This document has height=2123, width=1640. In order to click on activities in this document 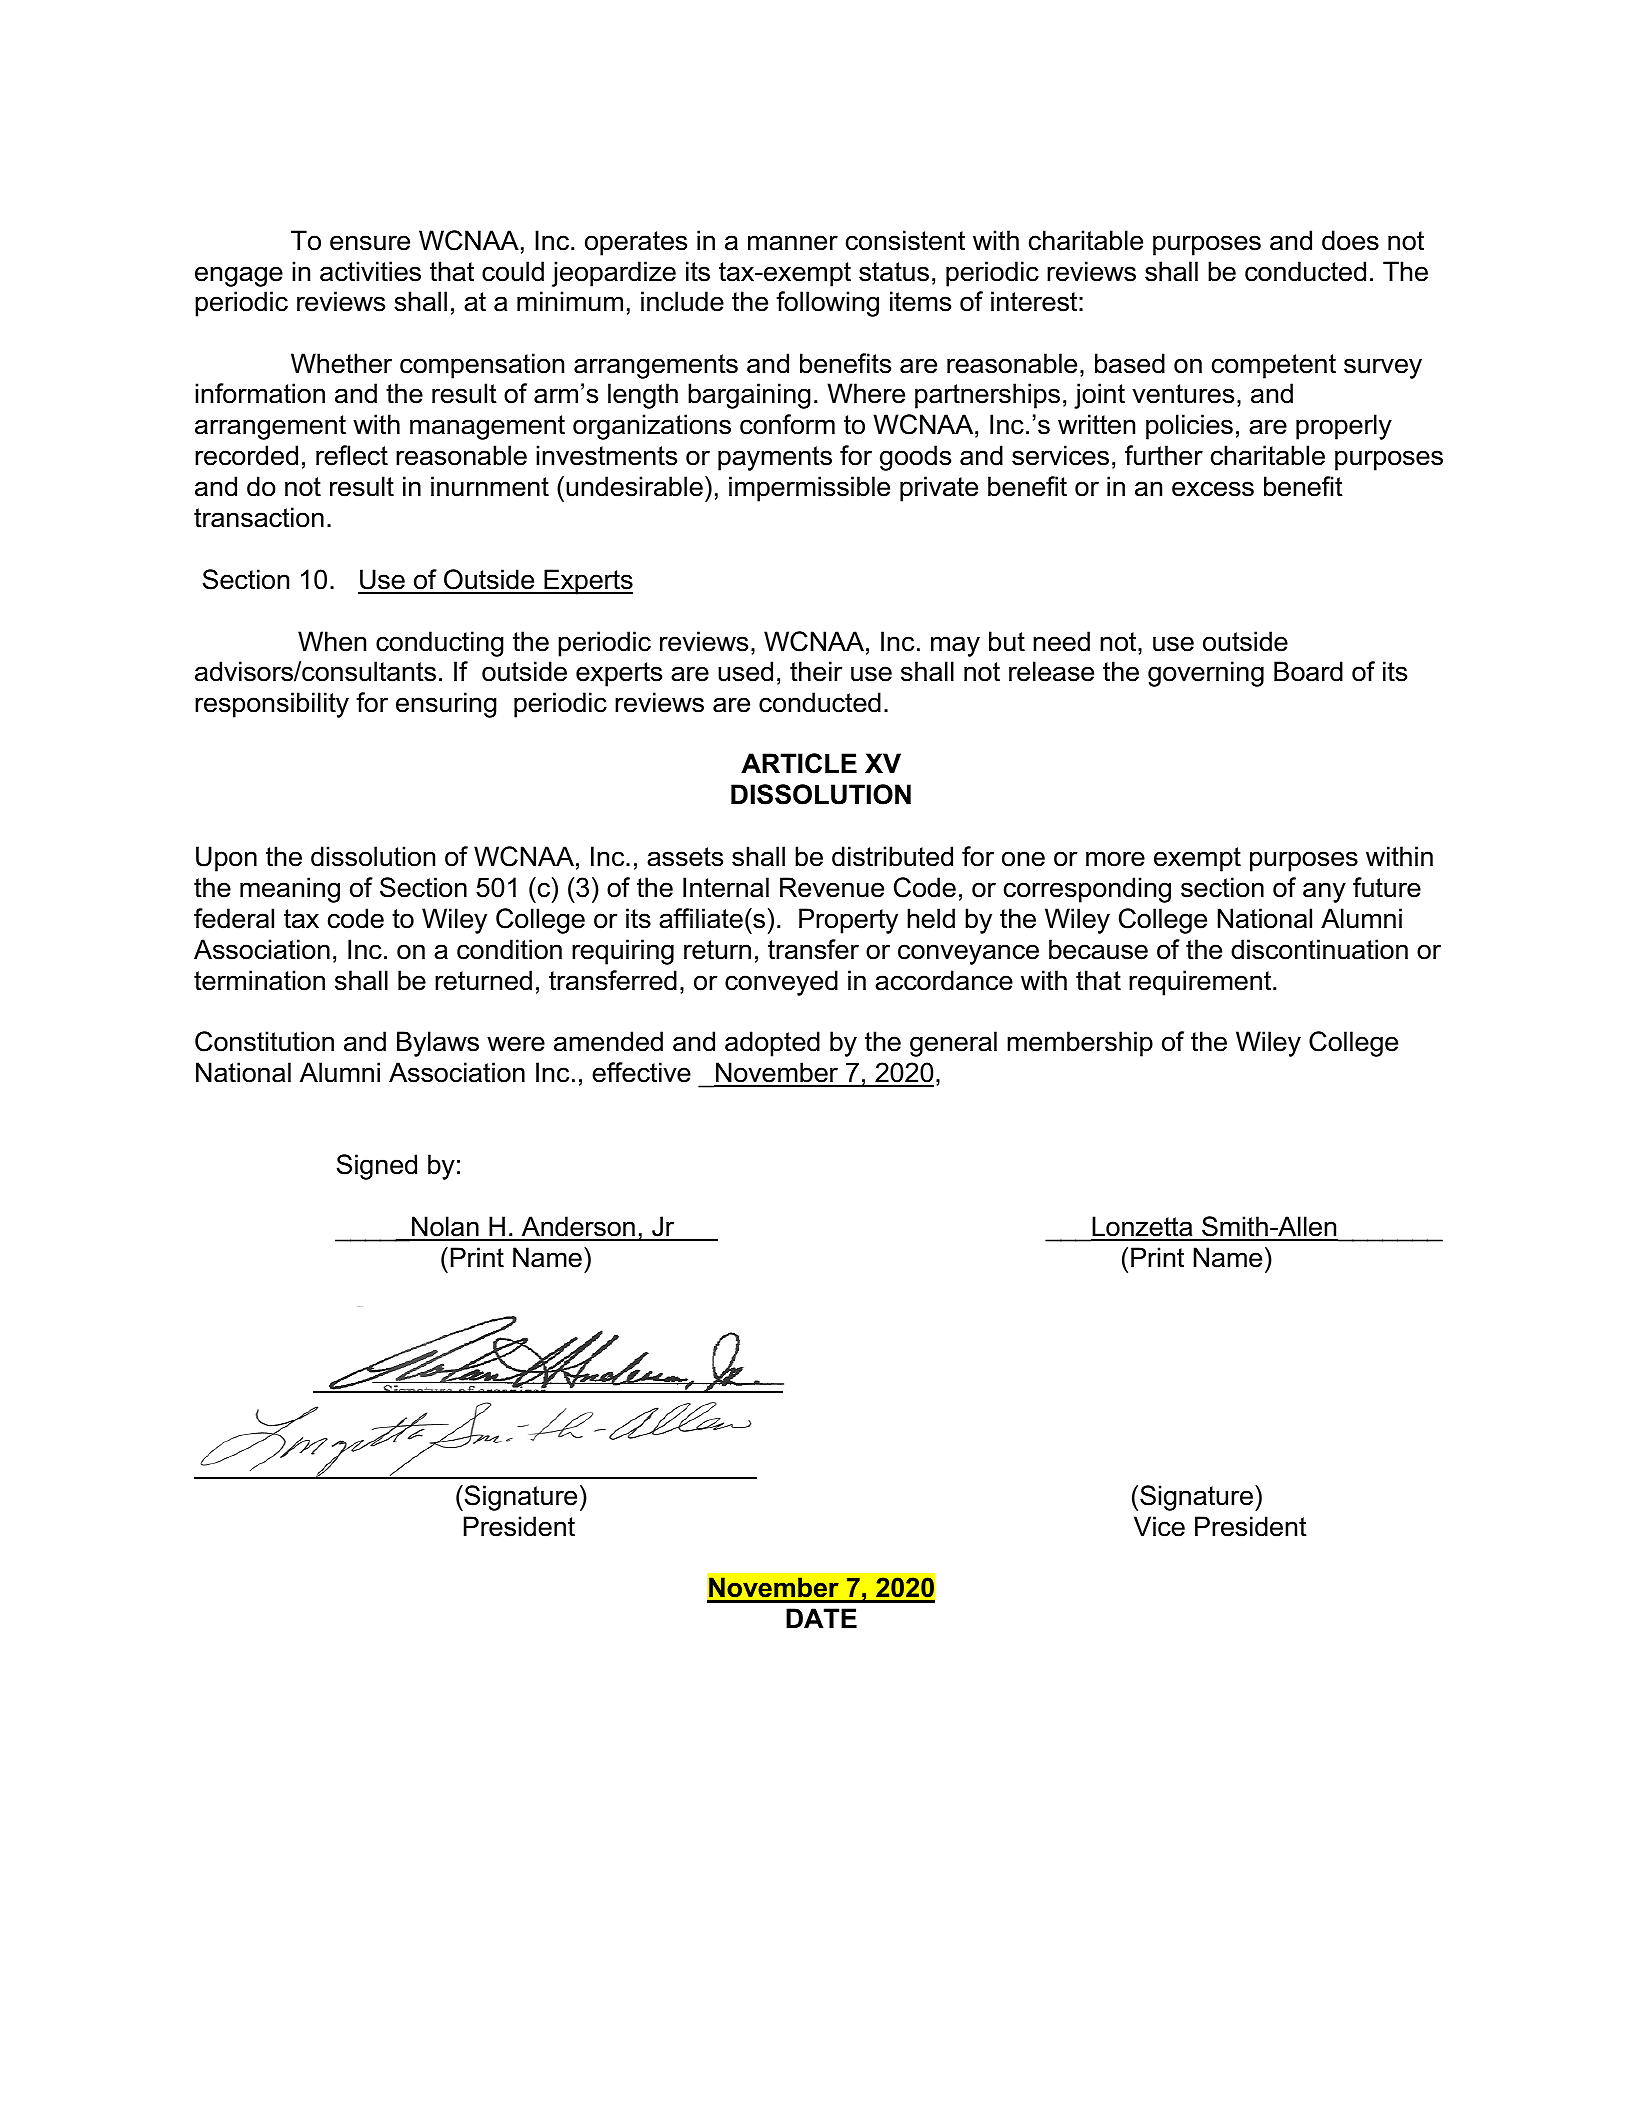, I will do `click(370, 271)`.
